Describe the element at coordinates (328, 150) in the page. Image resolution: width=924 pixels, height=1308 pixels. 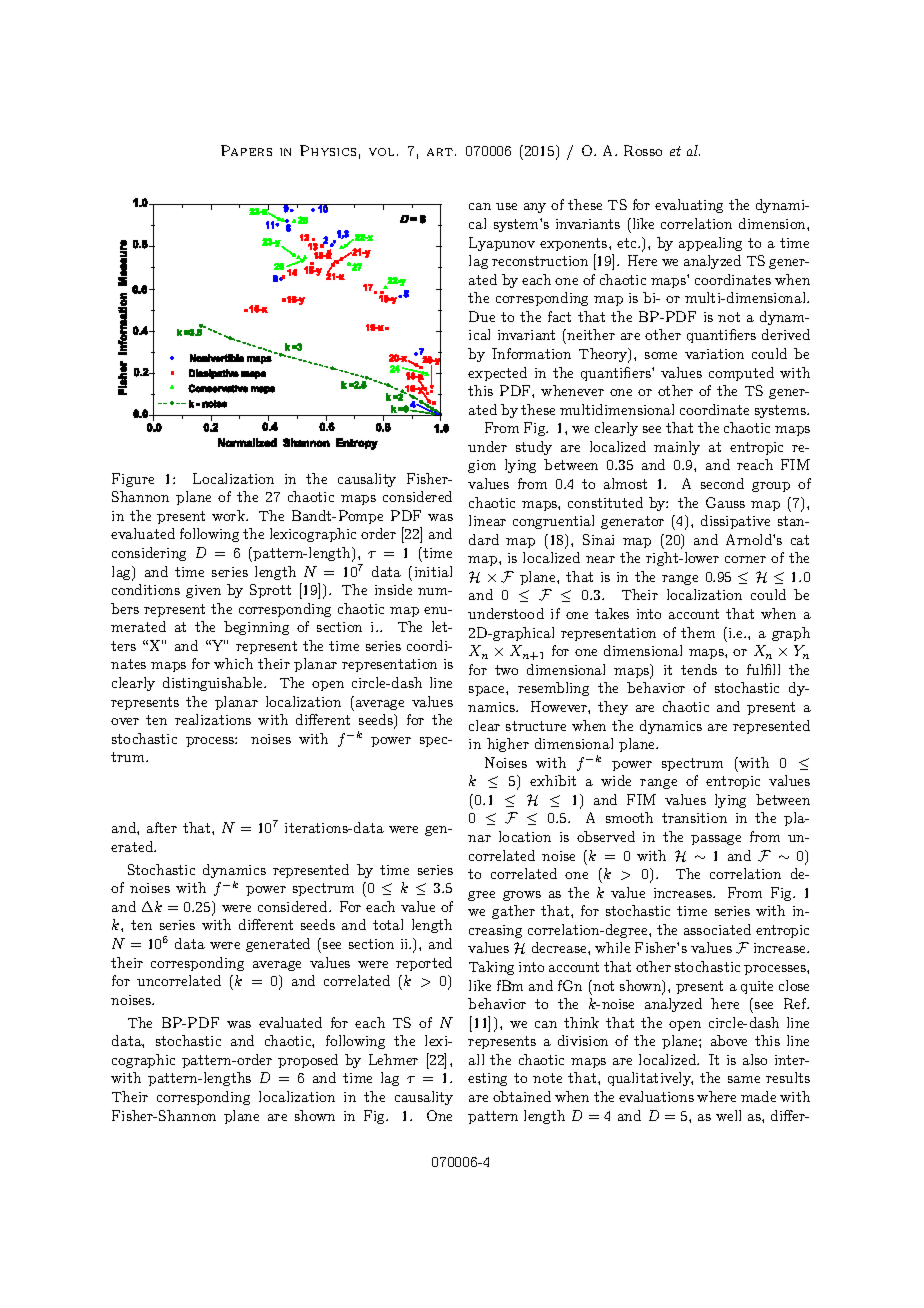
I see `Physics` at that location.
